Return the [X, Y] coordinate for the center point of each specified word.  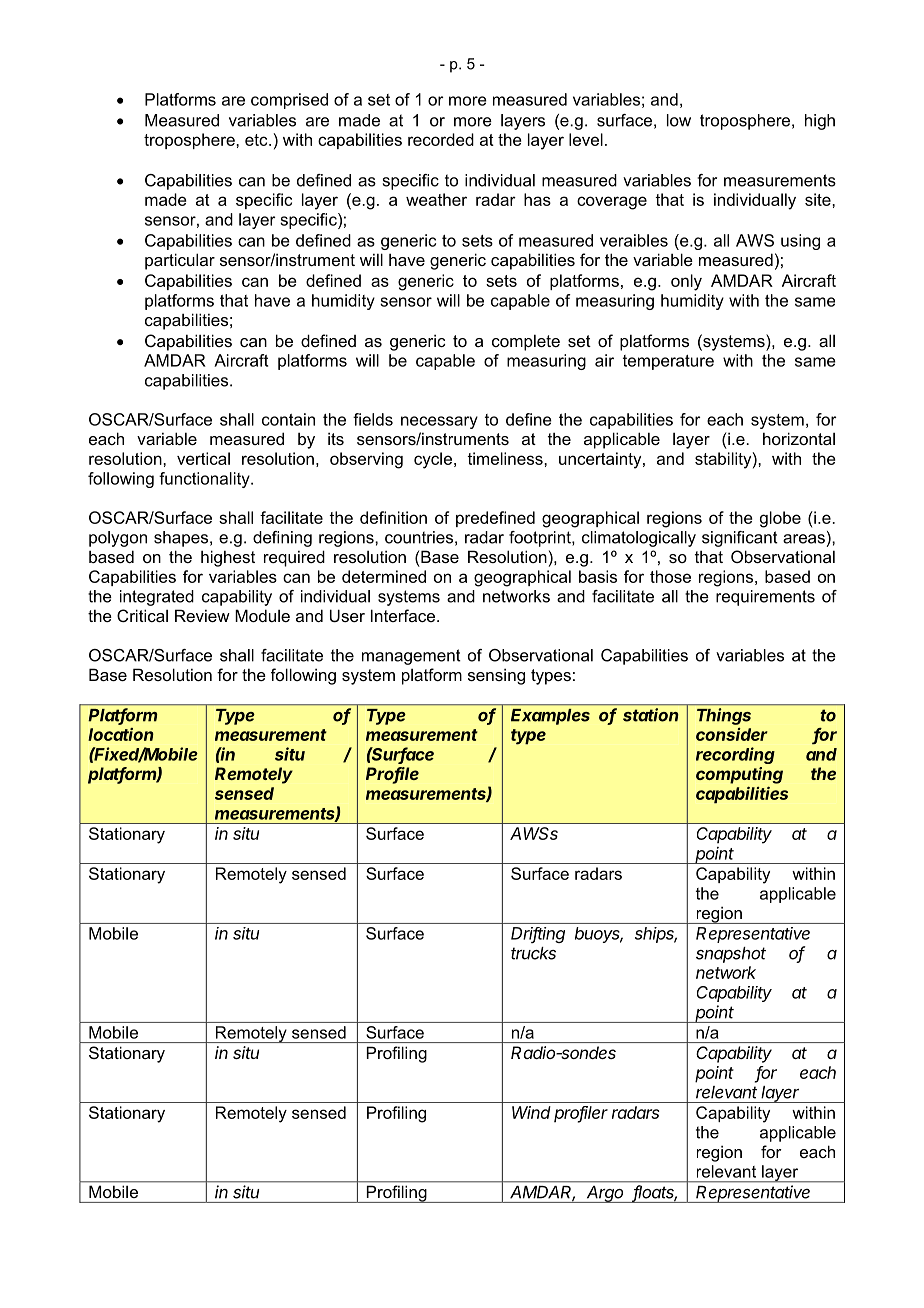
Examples [550, 717]
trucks [533, 953]
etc [257, 140]
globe [780, 519]
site [819, 199]
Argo [605, 1194]
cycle [433, 460]
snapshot [731, 955]
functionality [205, 480]
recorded [441, 139]
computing [739, 775]
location [121, 734]
